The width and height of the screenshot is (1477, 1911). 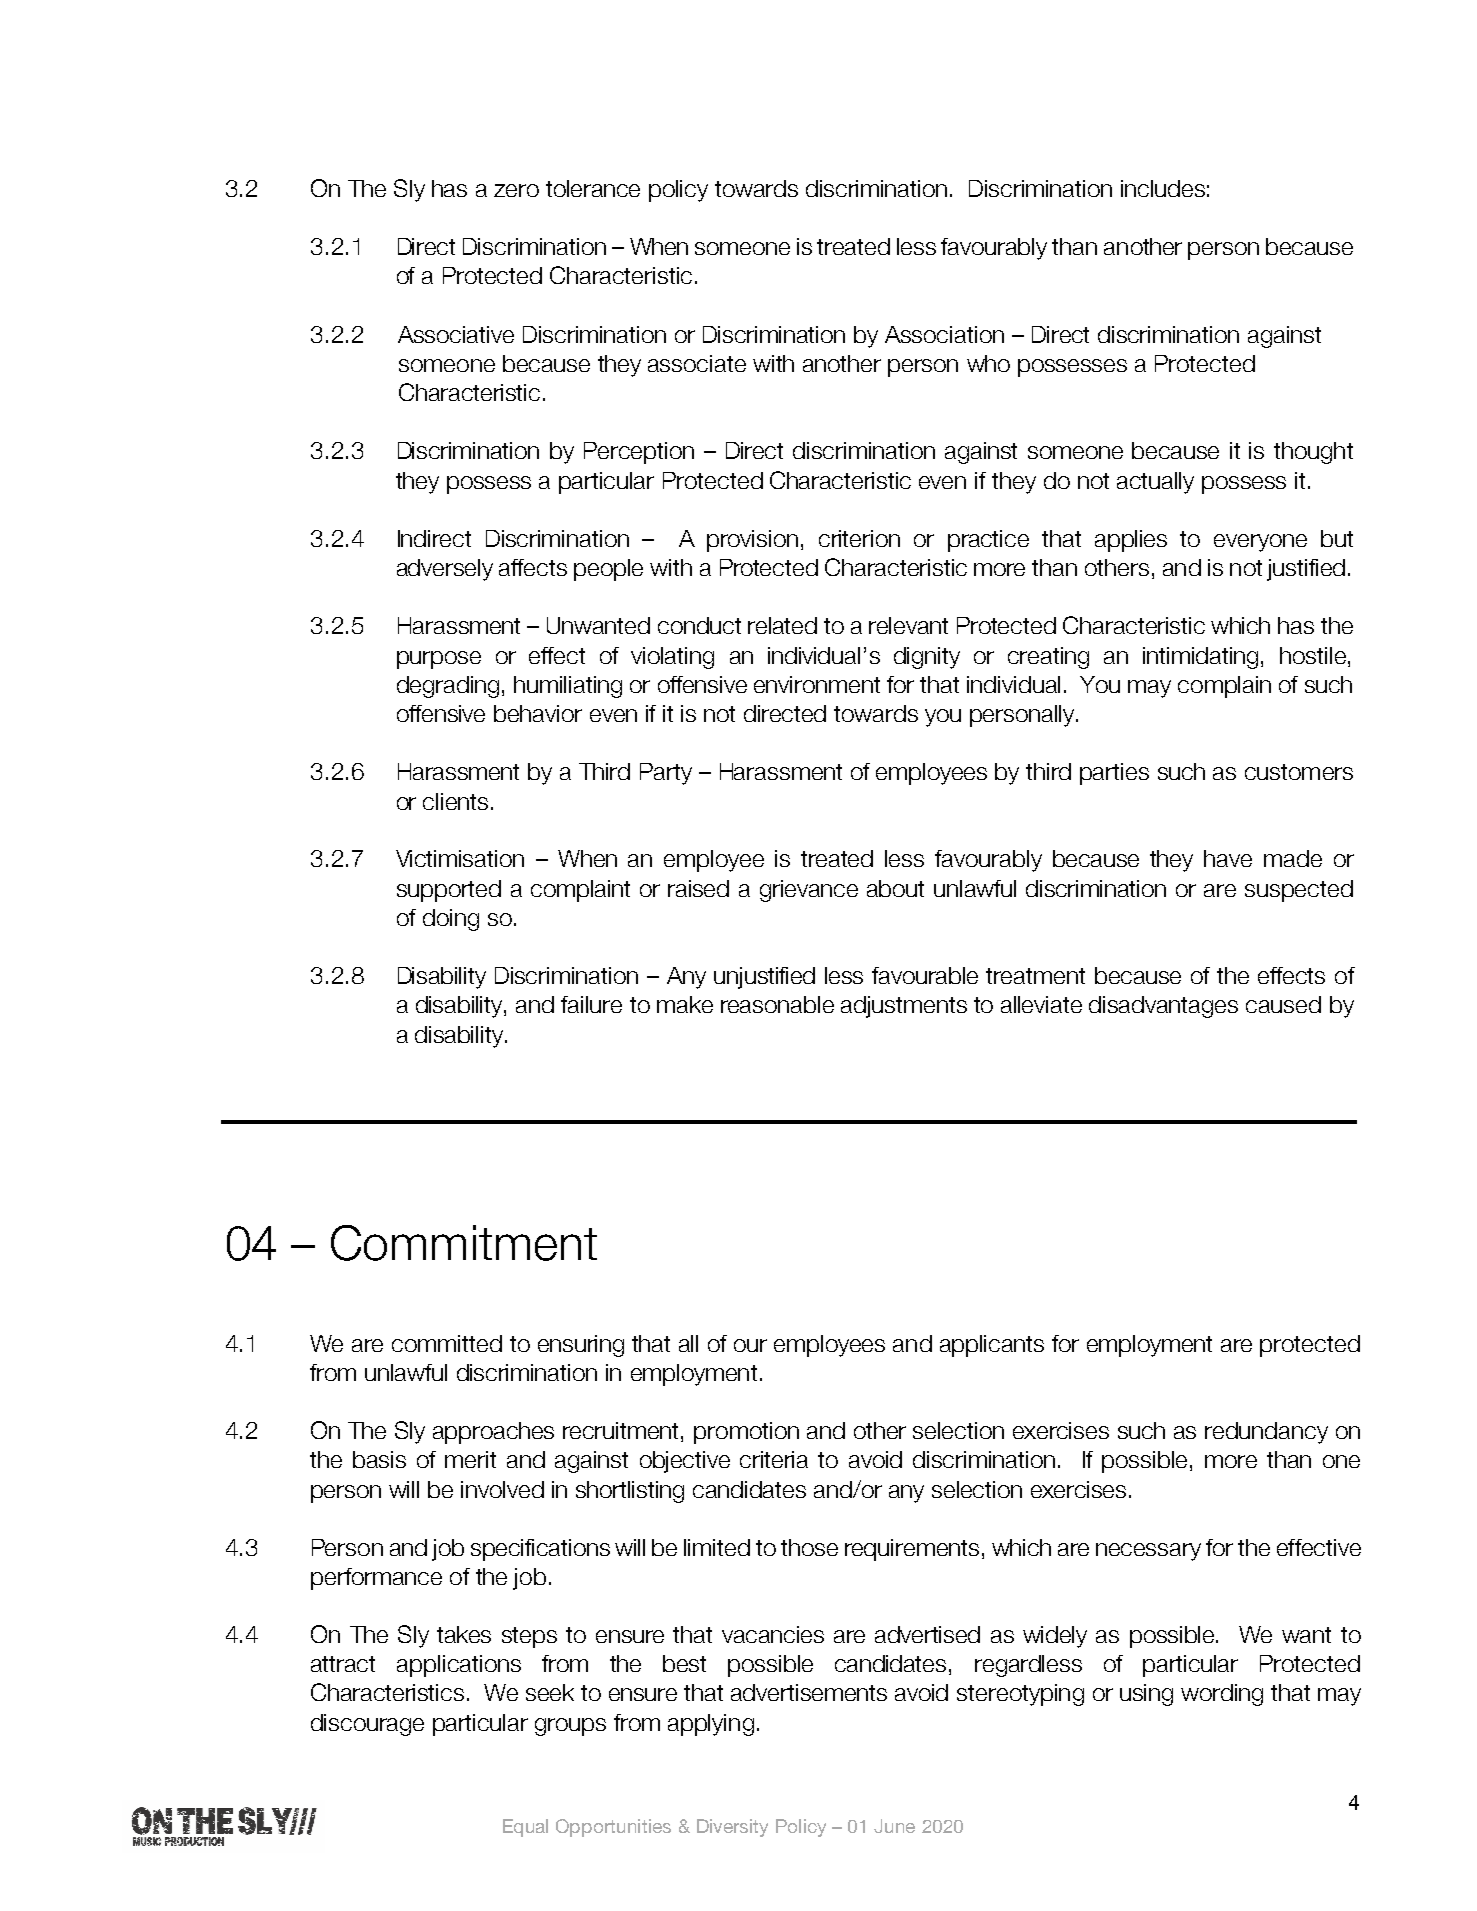 I want to click on doing, so click(x=451, y=920).
